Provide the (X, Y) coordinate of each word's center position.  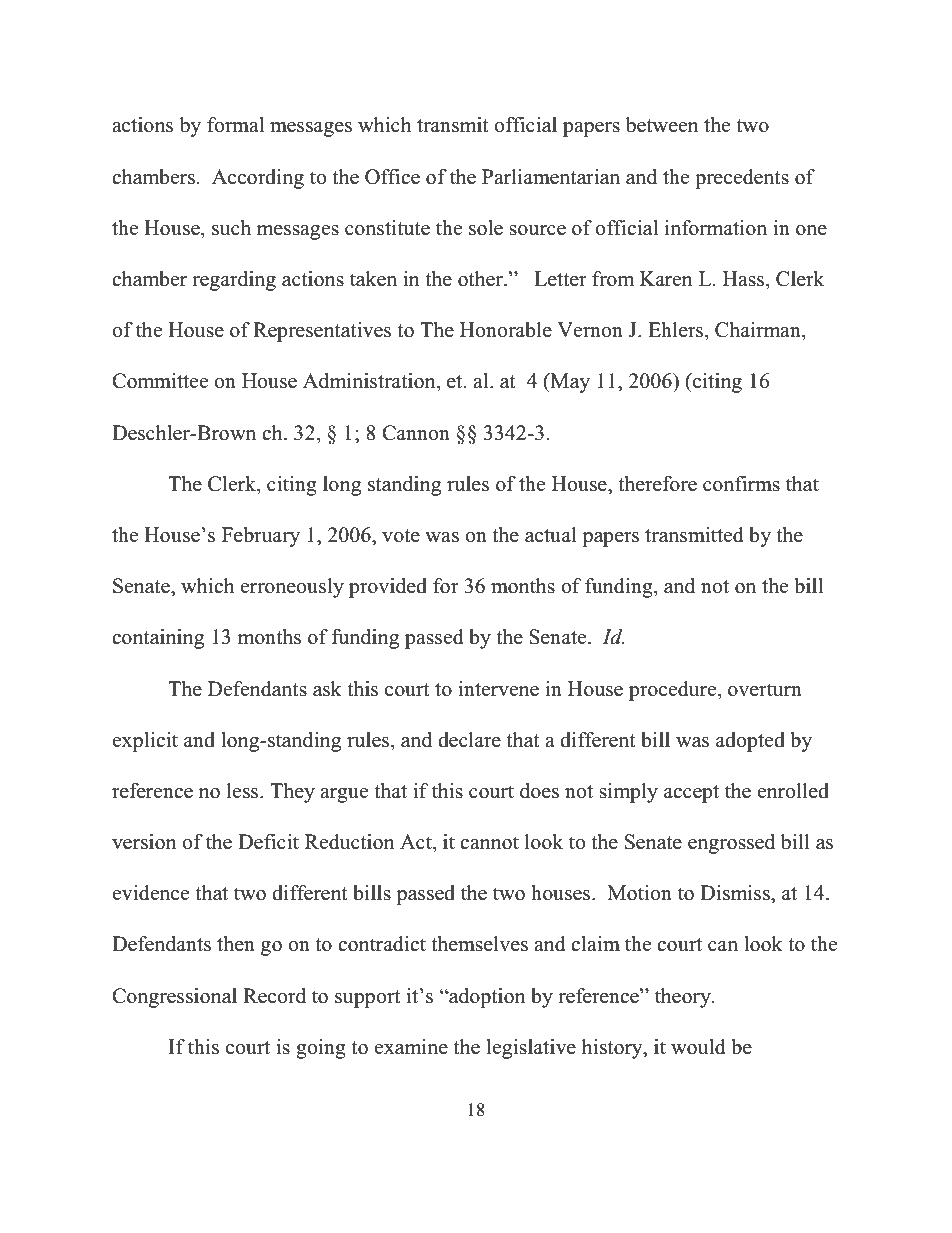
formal (235, 125)
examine (411, 1047)
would (698, 1047)
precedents (742, 179)
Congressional (174, 998)
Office (392, 177)
